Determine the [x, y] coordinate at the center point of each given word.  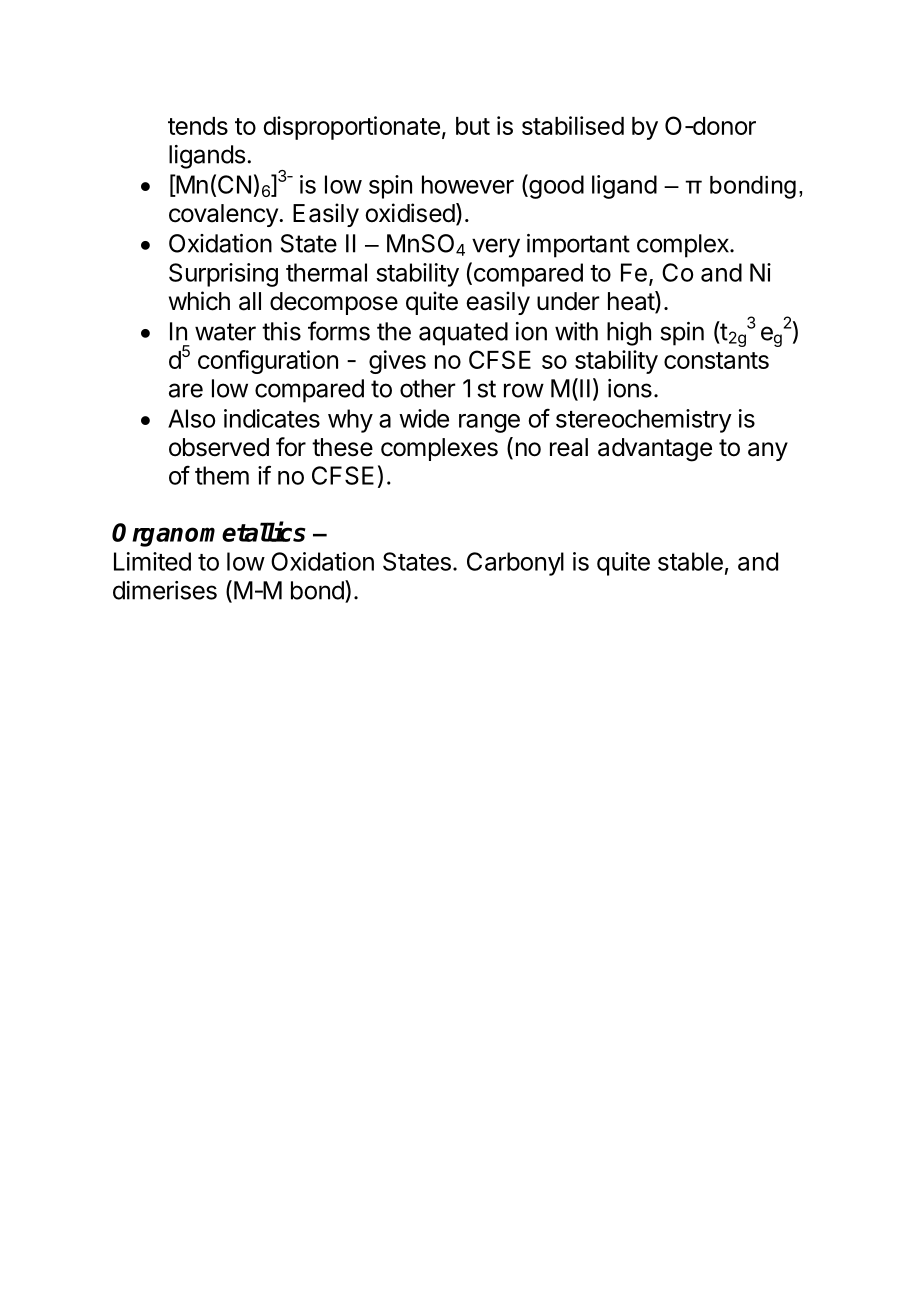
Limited [152, 561]
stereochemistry [644, 421]
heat [632, 302]
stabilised [573, 125]
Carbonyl [515, 564]
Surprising [223, 275]
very [496, 248]
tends [198, 126]
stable [690, 561]
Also [191, 418]
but [473, 126]
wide [424, 418]
